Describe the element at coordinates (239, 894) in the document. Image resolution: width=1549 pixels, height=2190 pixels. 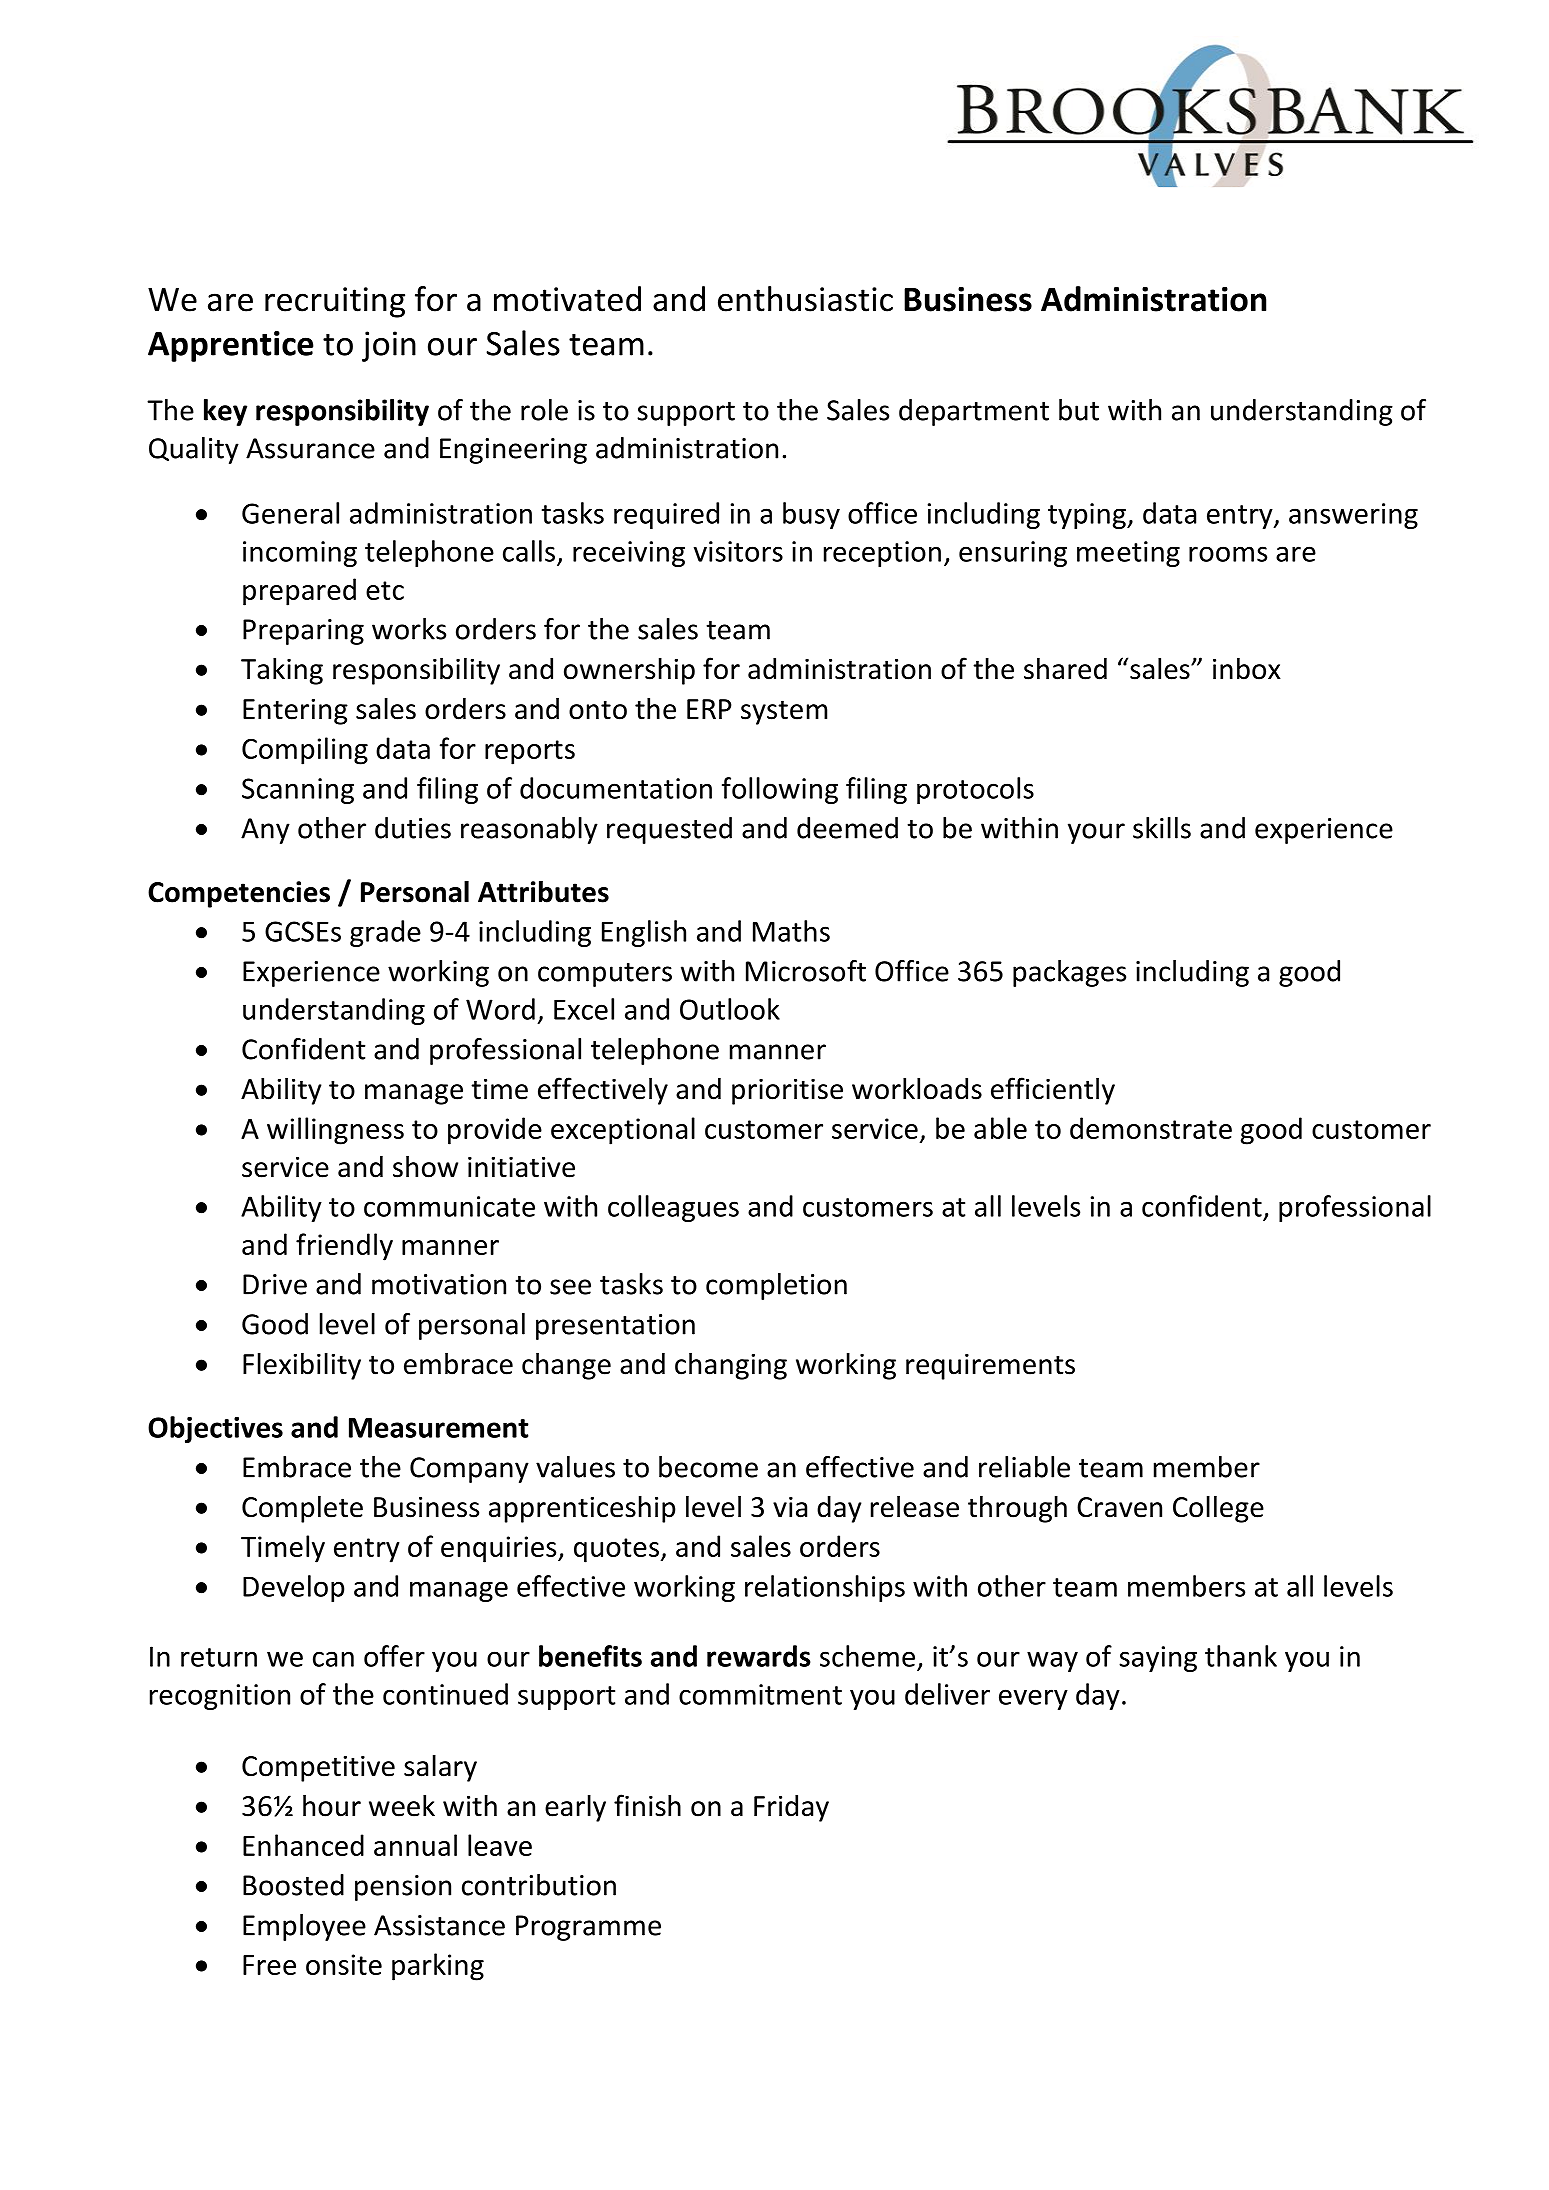
I see `Competencies` at that location.
